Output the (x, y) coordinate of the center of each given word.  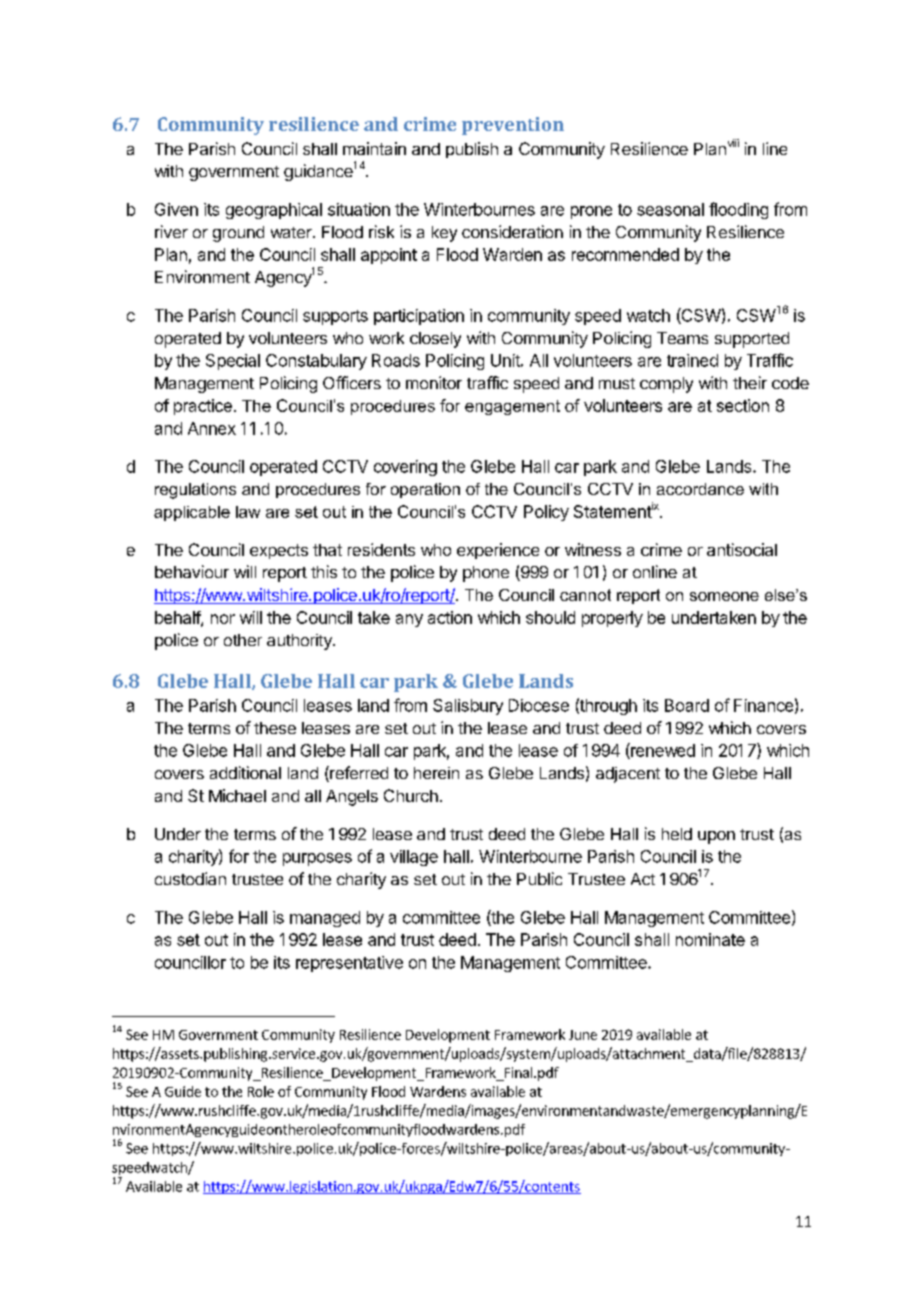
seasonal (670, 209)
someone (724, 596)
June (583, 1035)
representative (349, 964)
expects (279, 551)
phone (486, 574)
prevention (513, 126)
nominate (710, 939)
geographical (274, 211)
